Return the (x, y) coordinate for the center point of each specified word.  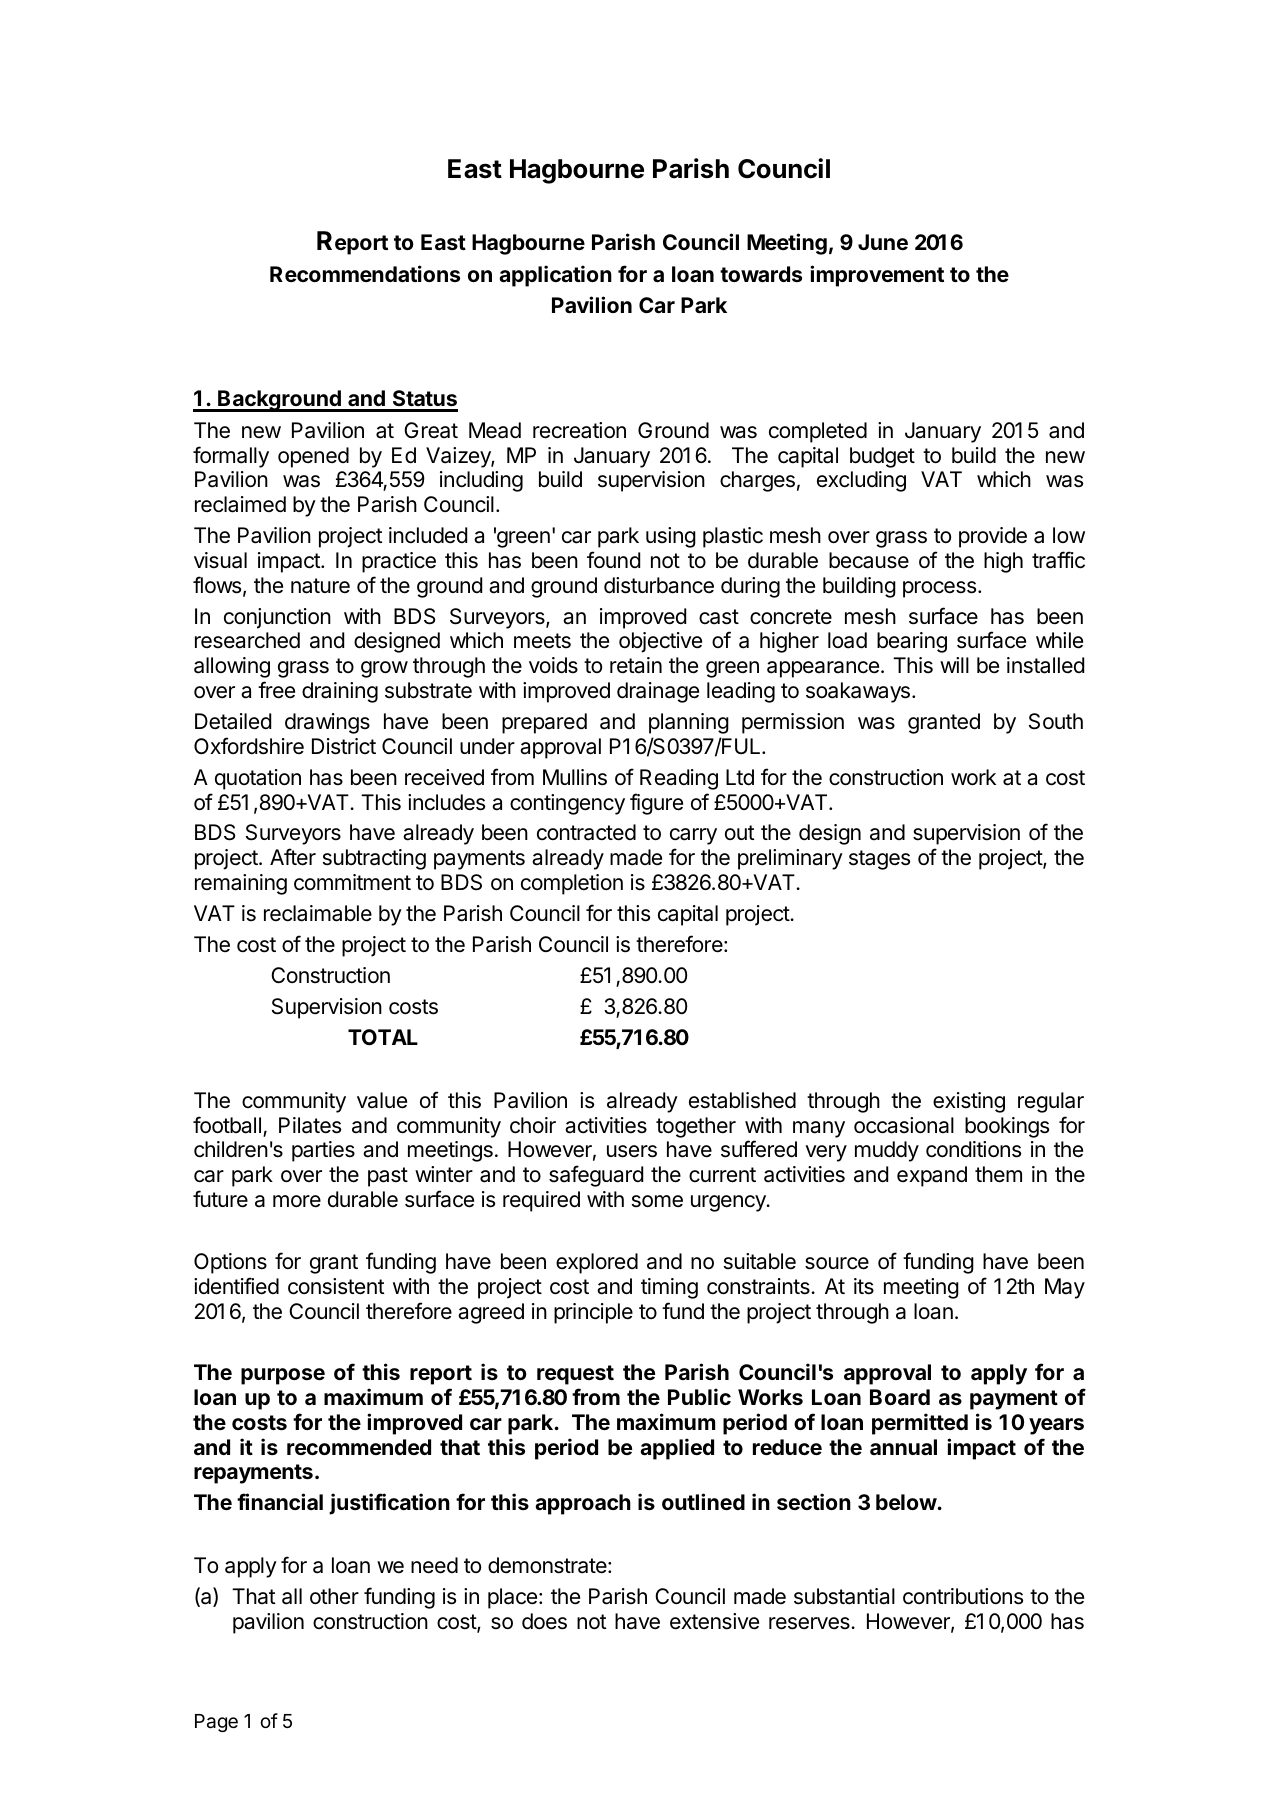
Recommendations (365, 273)
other (334, 1596)
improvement (877, 276)
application (555, 276)
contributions (963, 1596)
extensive (714, 1621)
